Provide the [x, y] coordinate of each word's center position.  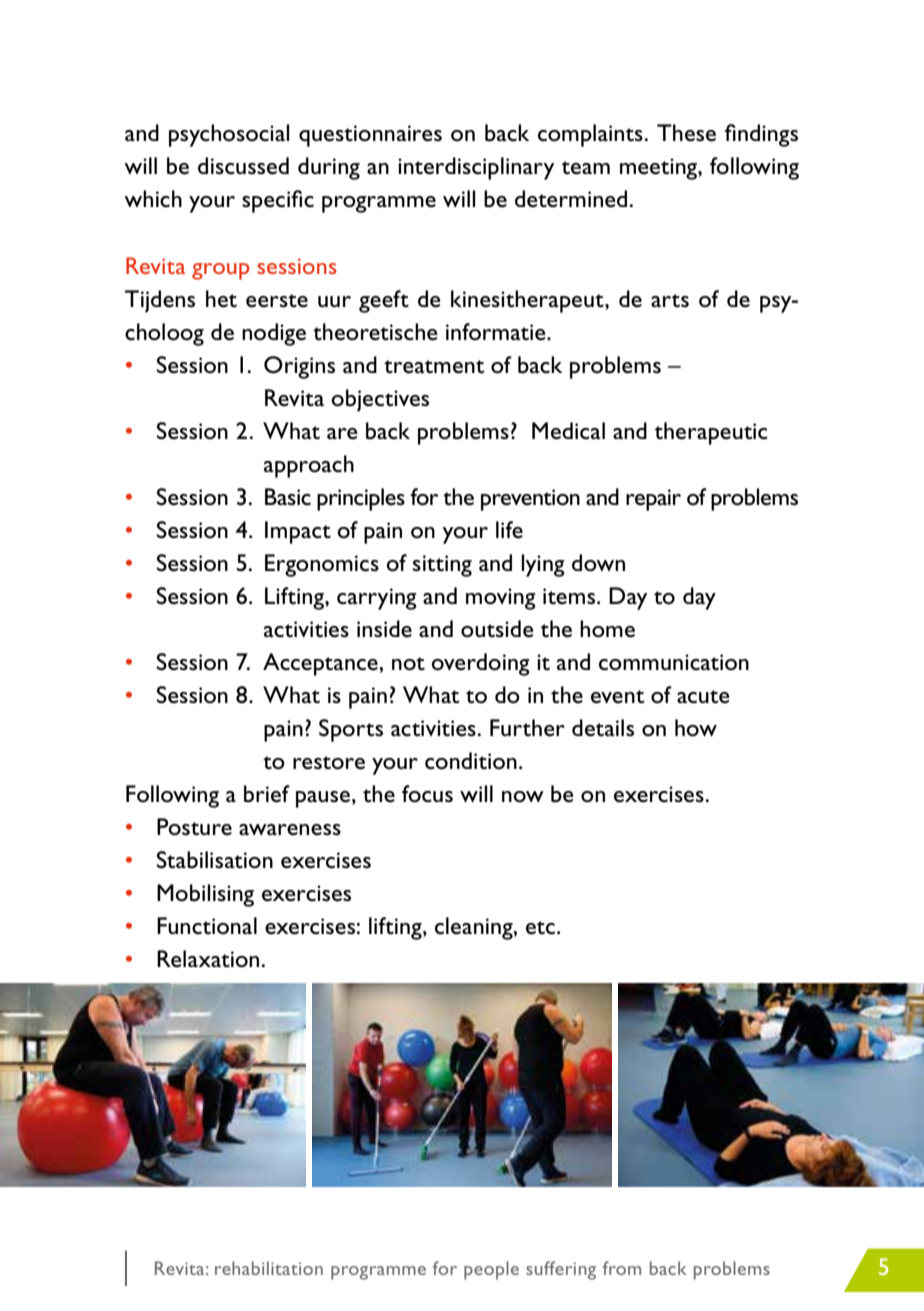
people [491, 1270]
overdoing [480, 664]
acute [703, 697]
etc [540, 928]
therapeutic [711, 433]
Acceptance [321, 664]
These [686, 133]
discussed [243, 166]
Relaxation [209, 959]
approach [309, 466]
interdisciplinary [476, 168]
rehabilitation [269, 1268]
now [523, 797]
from [622, 1268]
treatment [434, 367]
